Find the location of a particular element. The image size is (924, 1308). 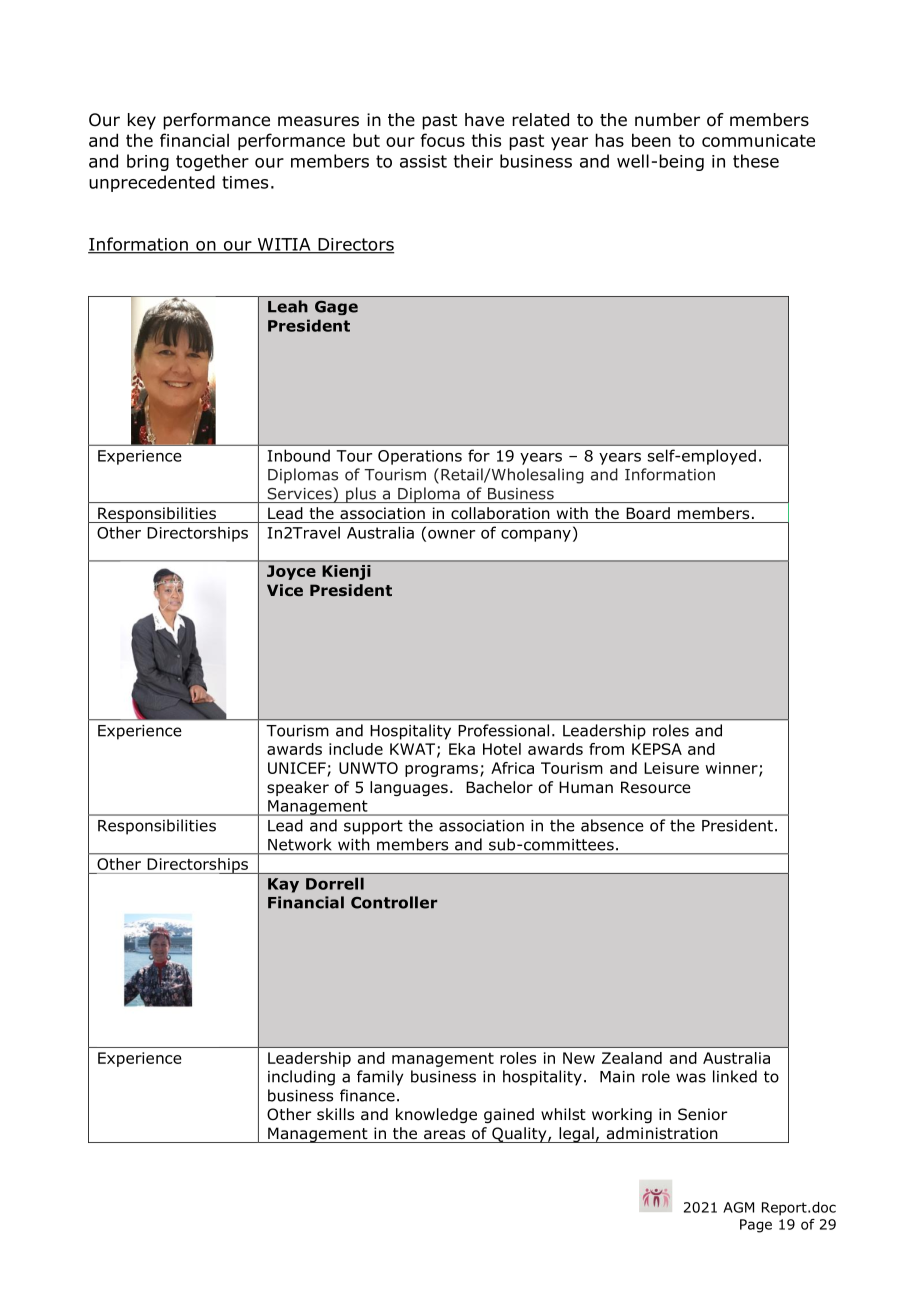

skills is located at coordinates (335, 1114).
